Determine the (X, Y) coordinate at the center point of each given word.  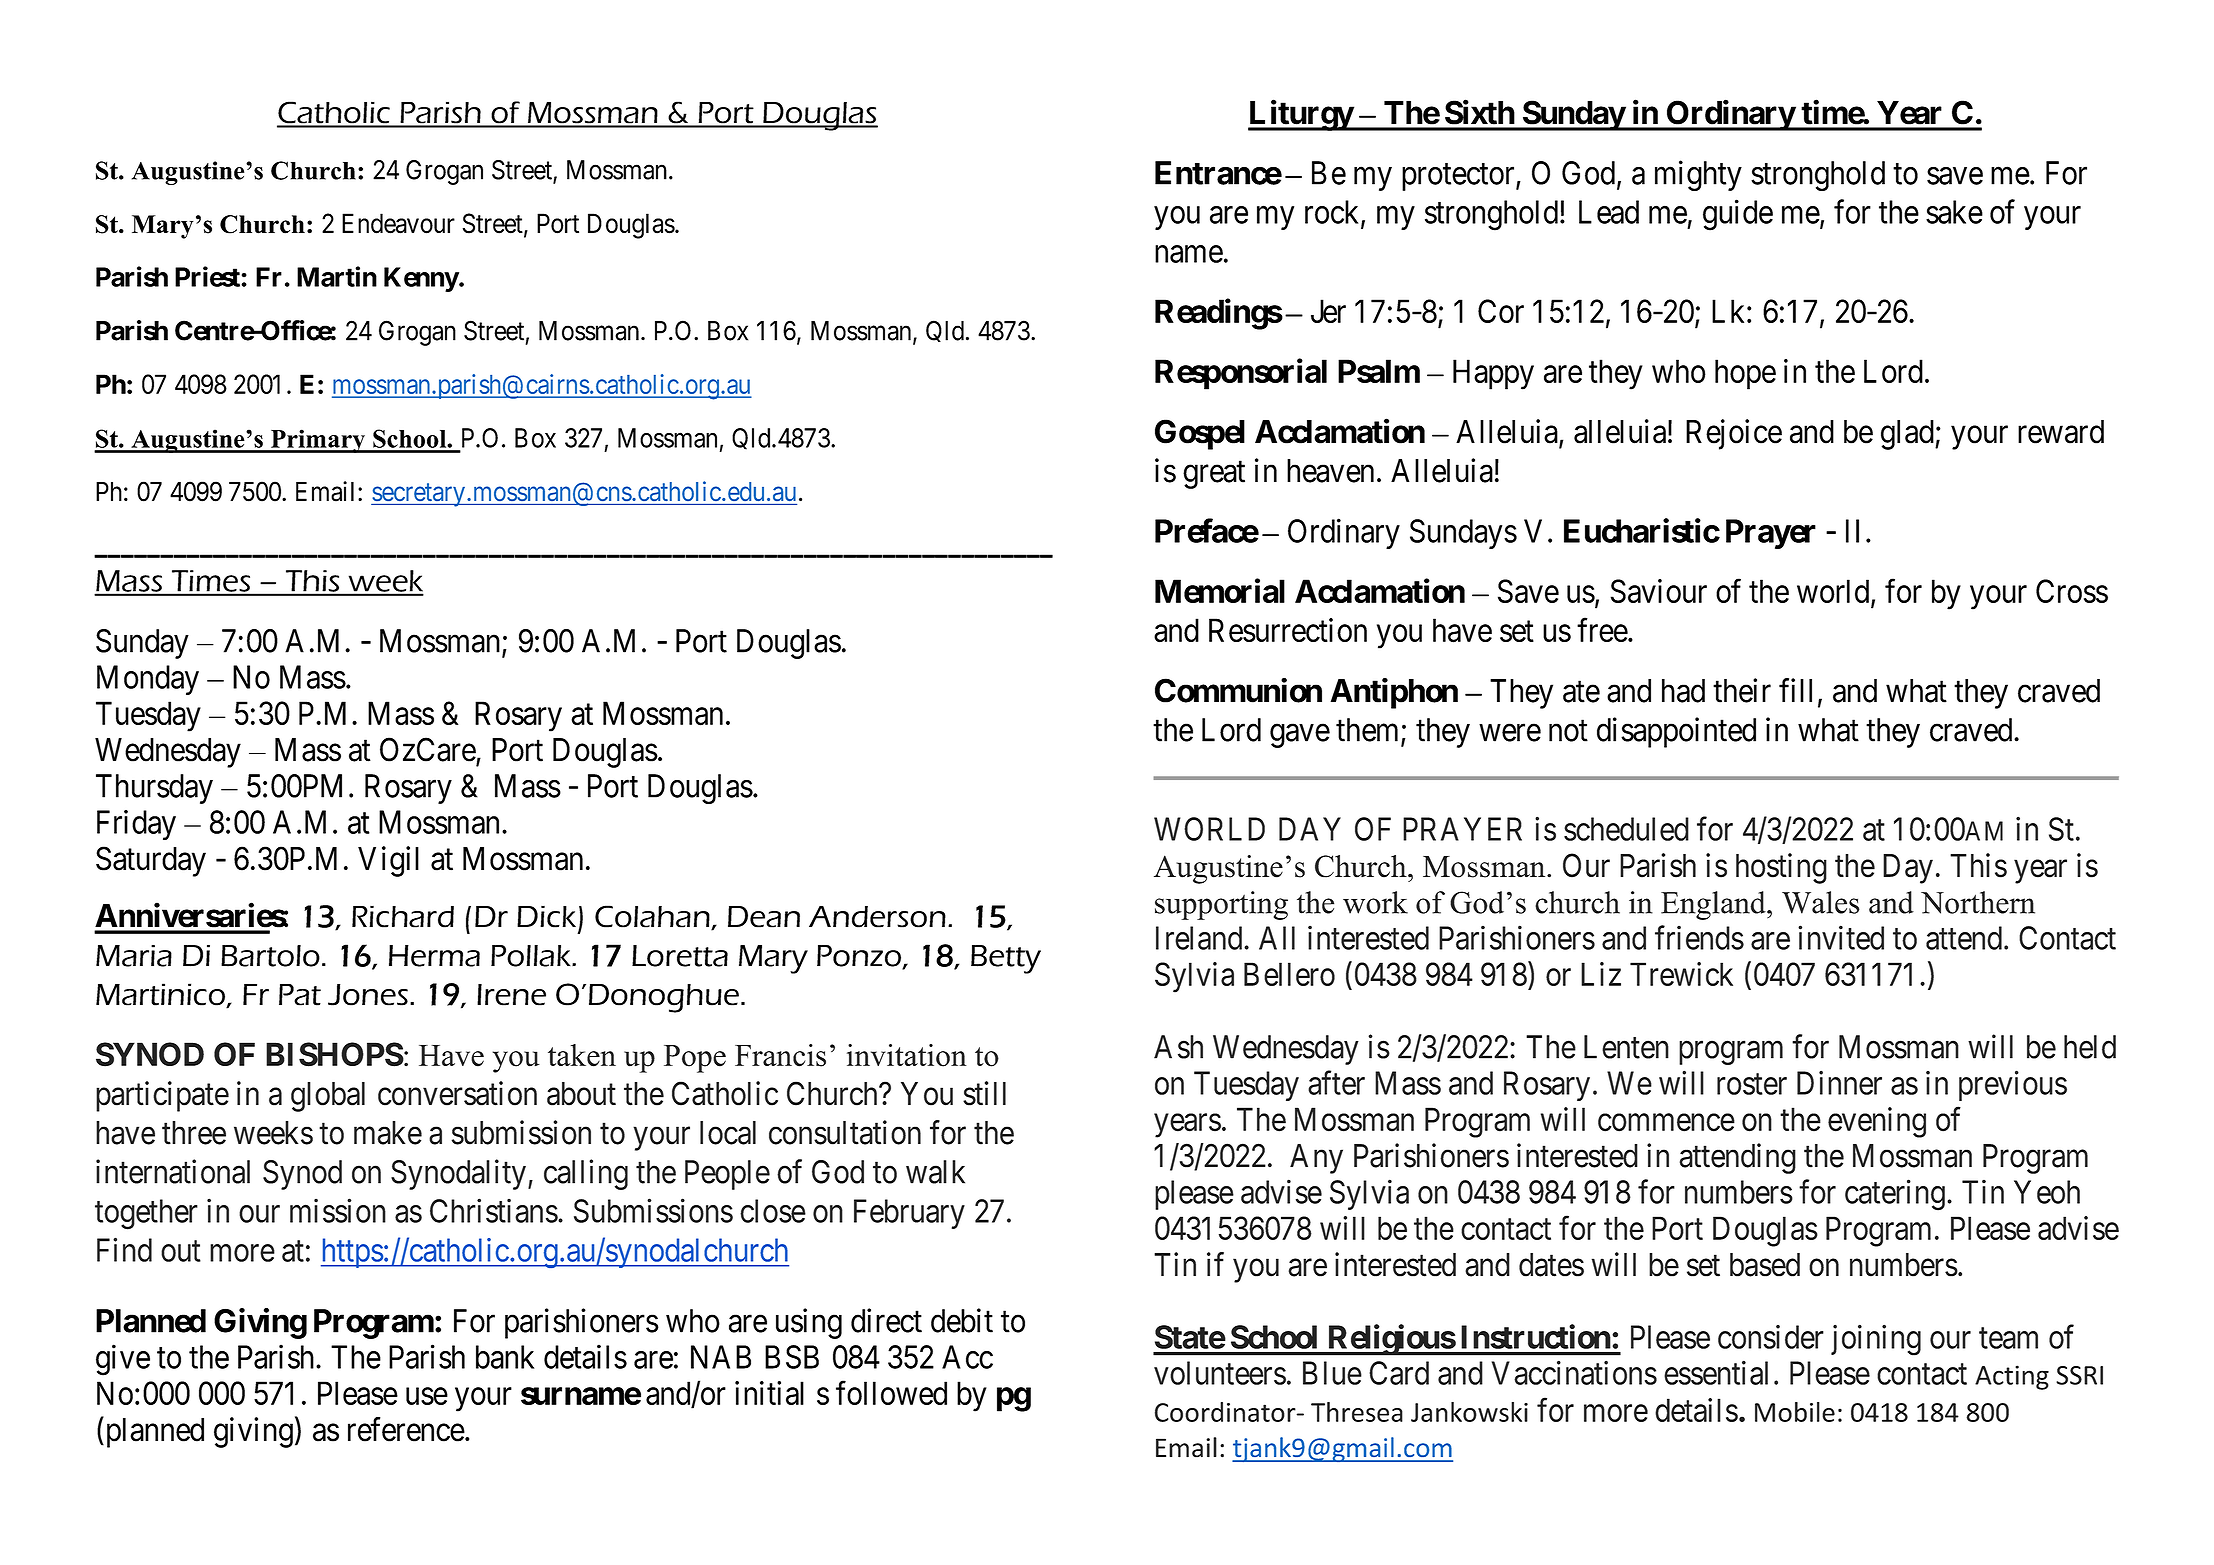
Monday (148, 680)
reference (406, 1429)
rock (1333, 213)
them (1369, 731)
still (984, 1093)
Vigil (388, 861)
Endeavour (398, 223)
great (1214, 475)
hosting (1781, 868)
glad (1908, 435)
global (328, 1097)
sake (1954, 212)
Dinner (1839, 1083)
